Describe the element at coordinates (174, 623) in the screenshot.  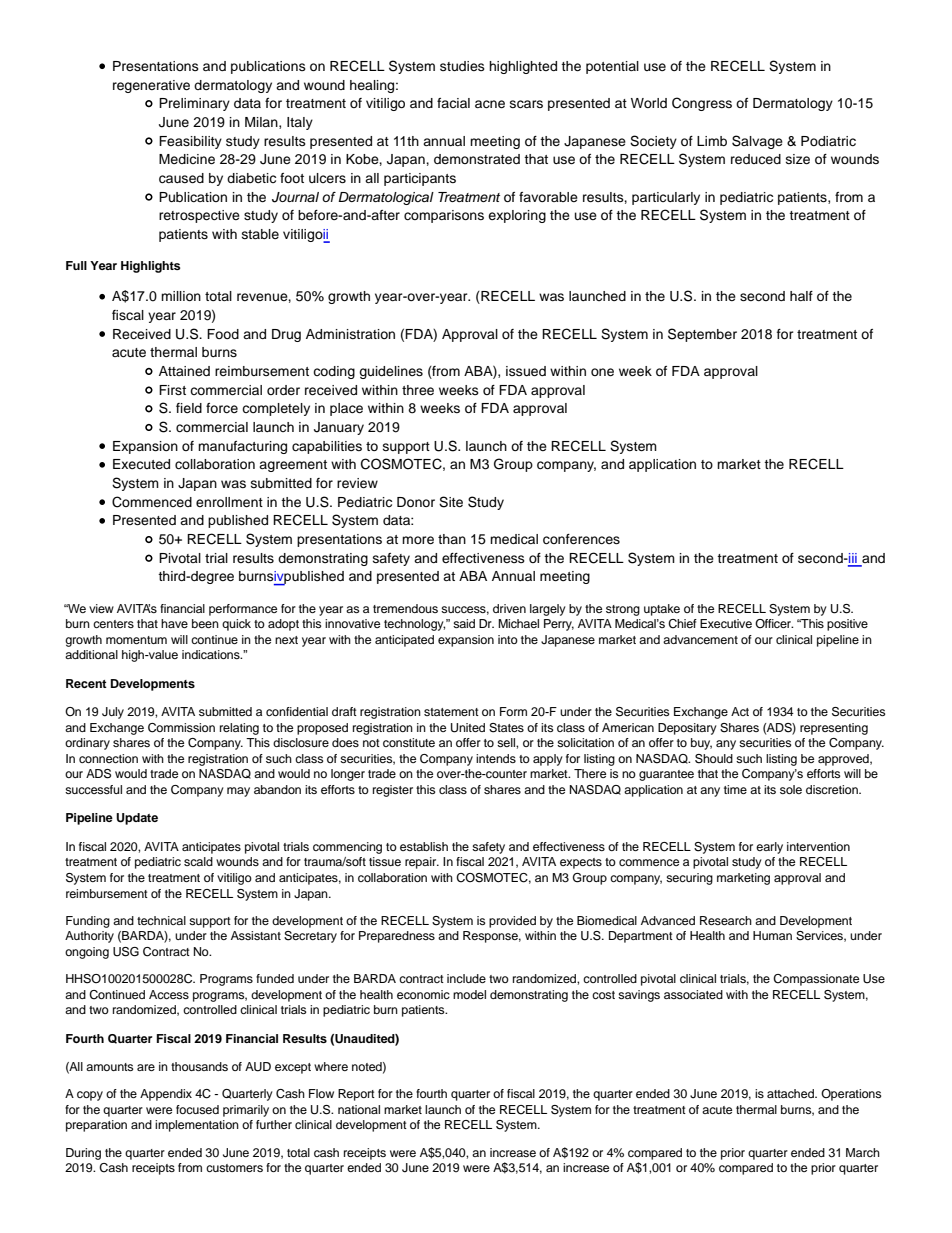
I see `have` at that location.
